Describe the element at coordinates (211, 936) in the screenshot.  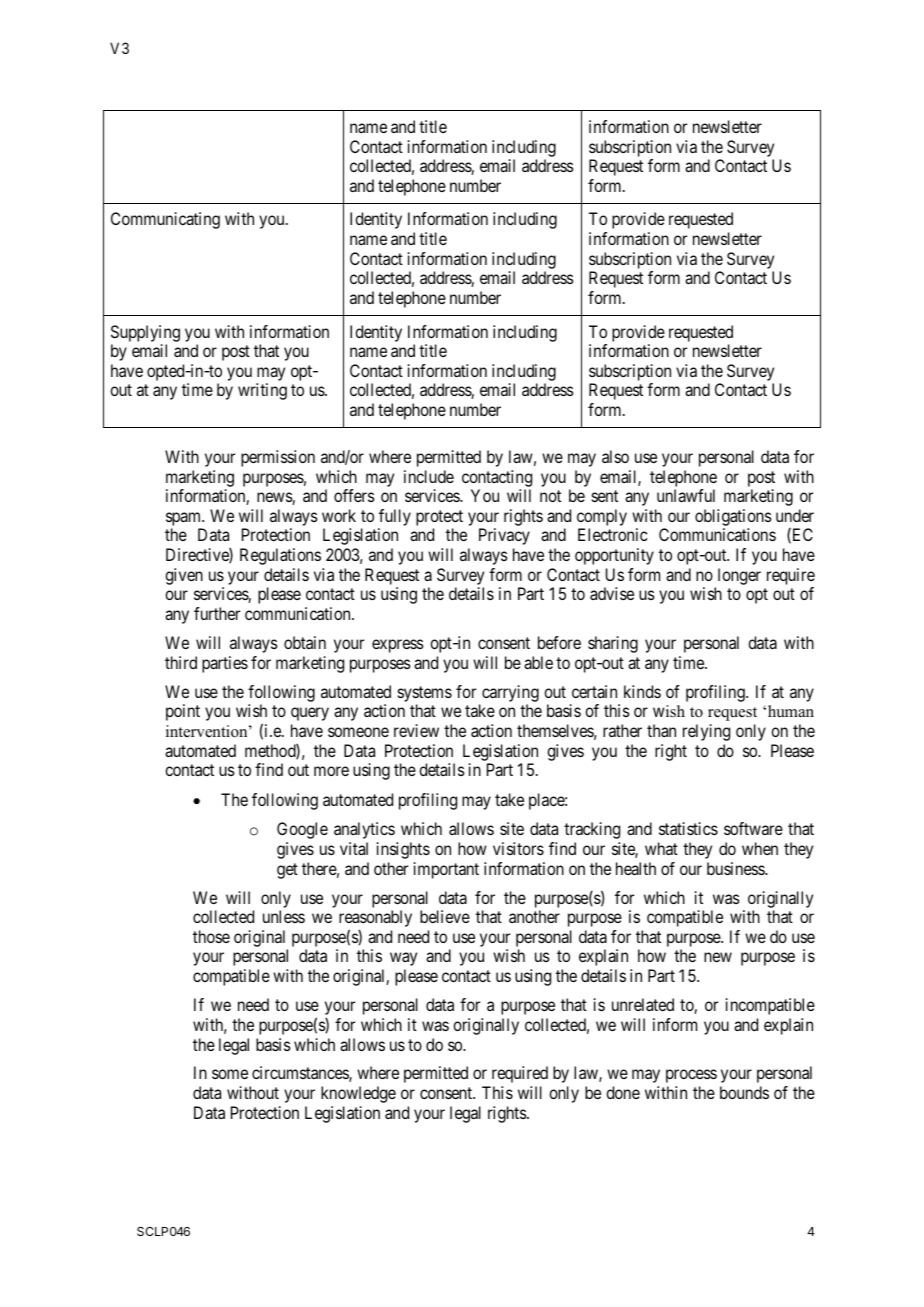
I see `those` at that location.
